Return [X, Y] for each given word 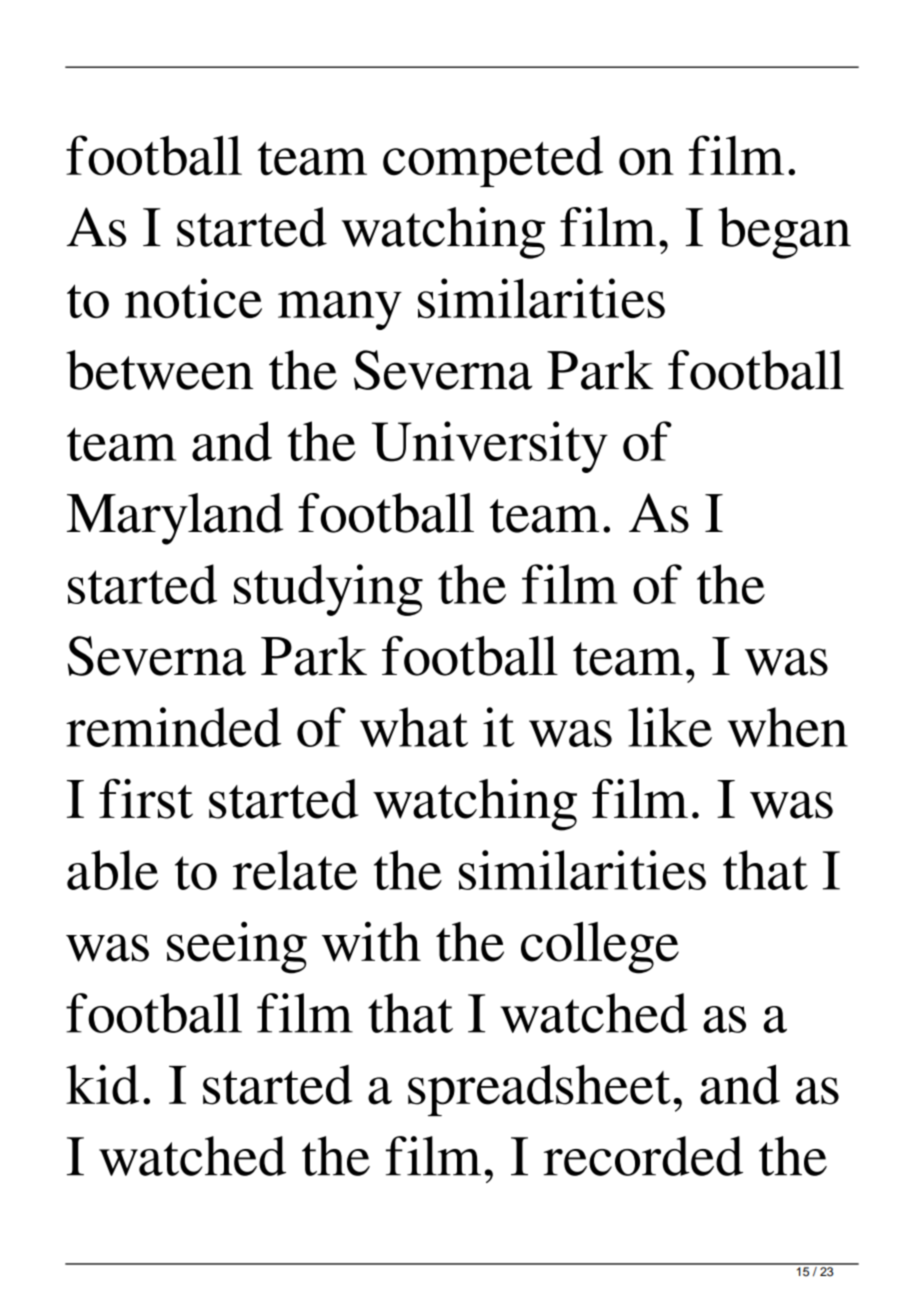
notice [193, 298]
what [414, 727]
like [670, 727]
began [784, 233]
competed [493, 161]
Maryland [175, 519]
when [788, 727]
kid [102, 1084]
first [146, 799]
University [490, 447]
